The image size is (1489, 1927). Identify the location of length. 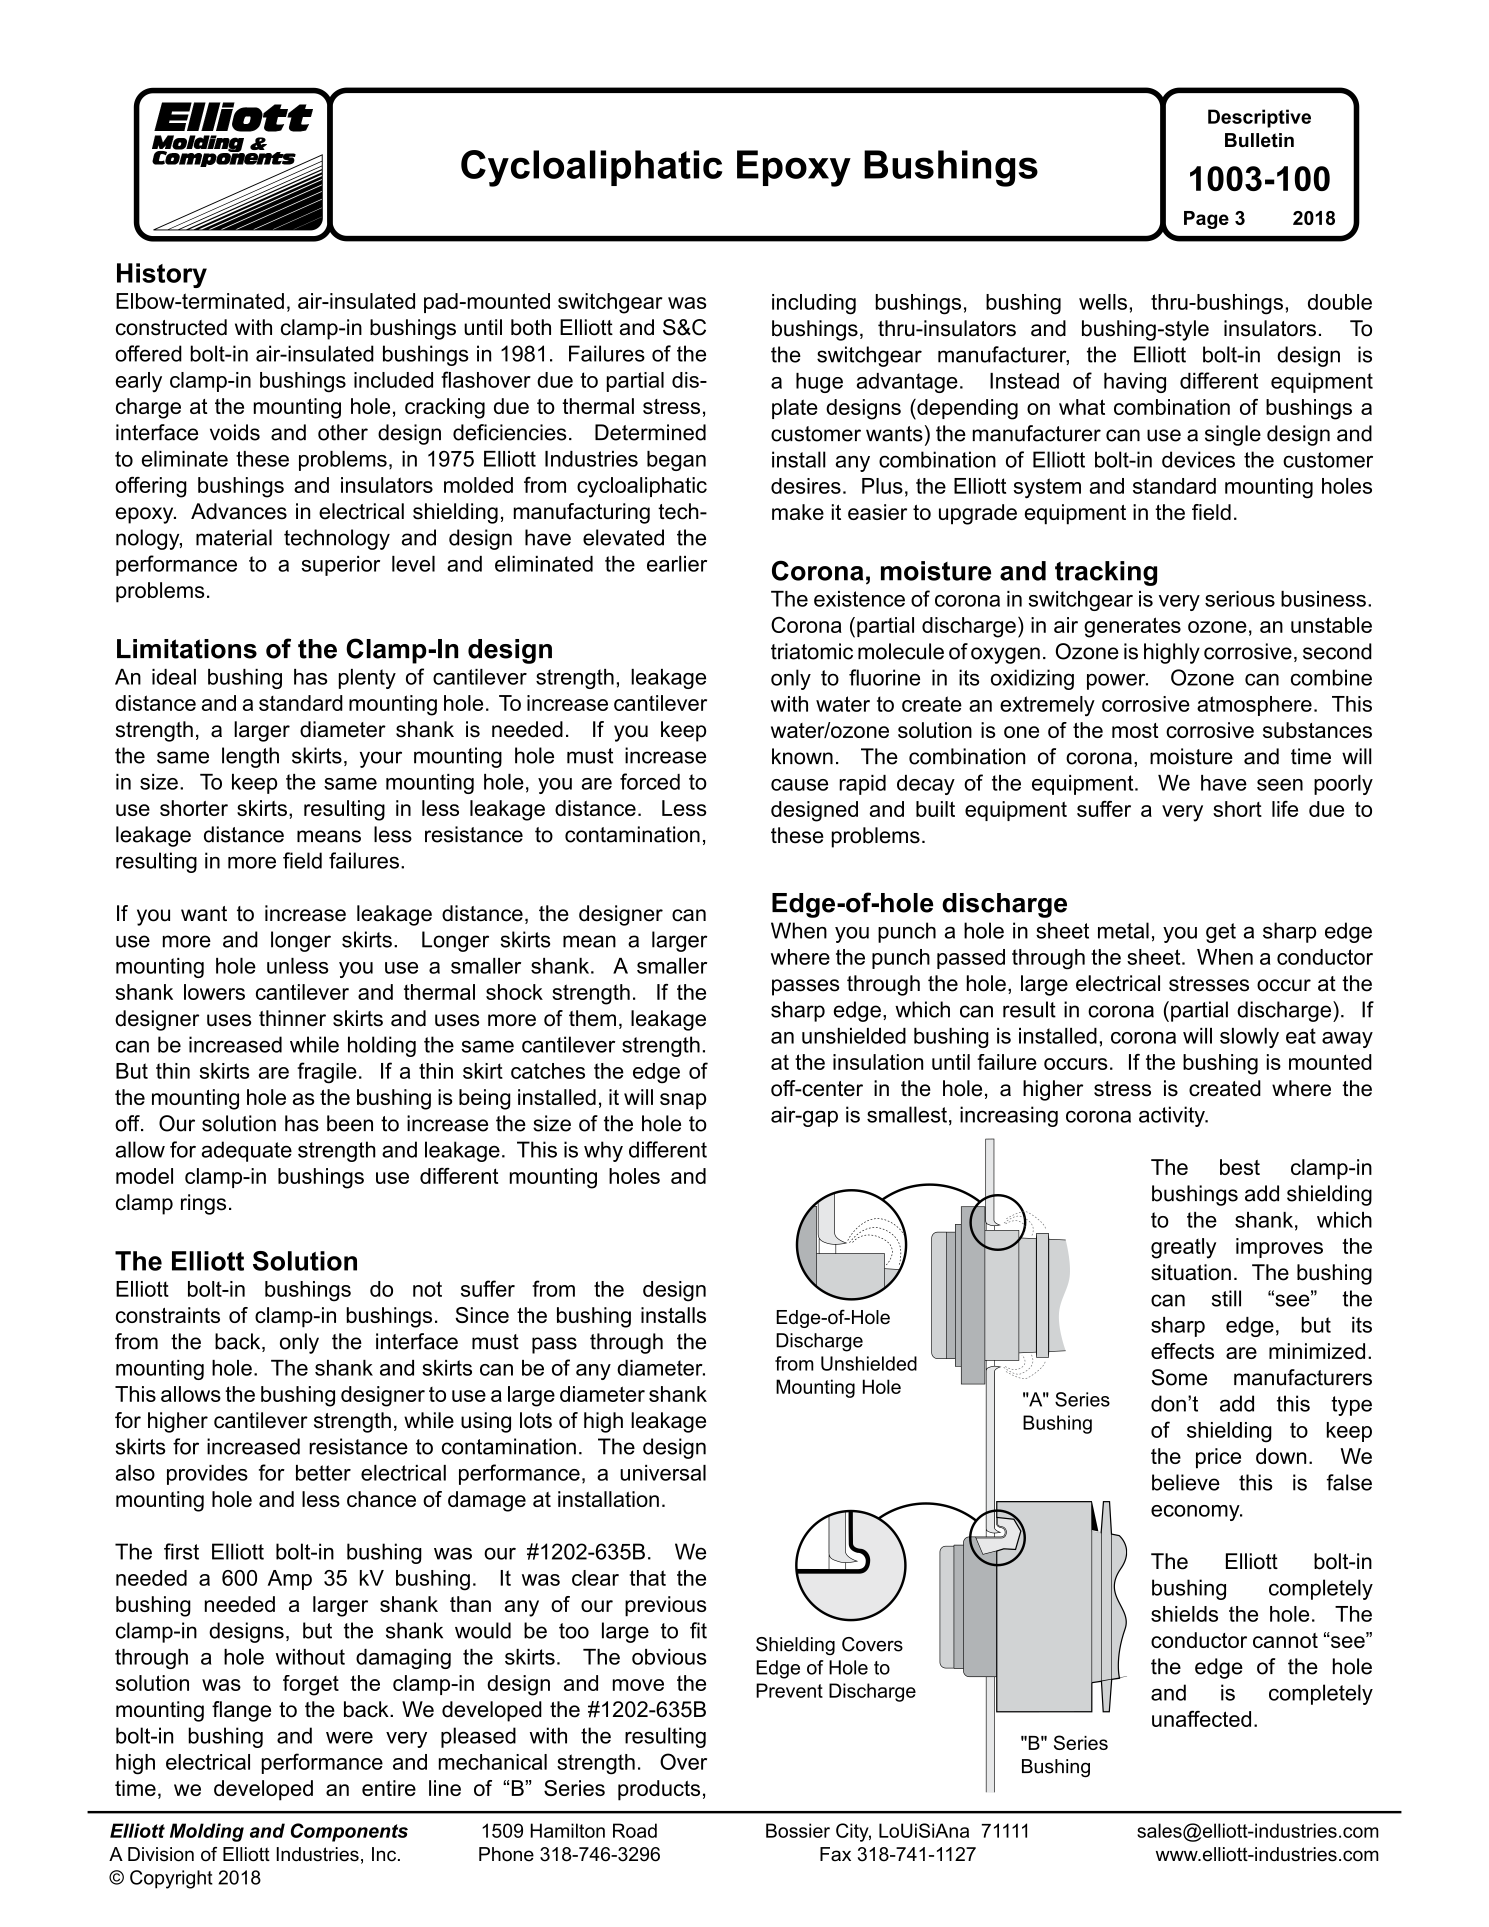
(250, 757).
